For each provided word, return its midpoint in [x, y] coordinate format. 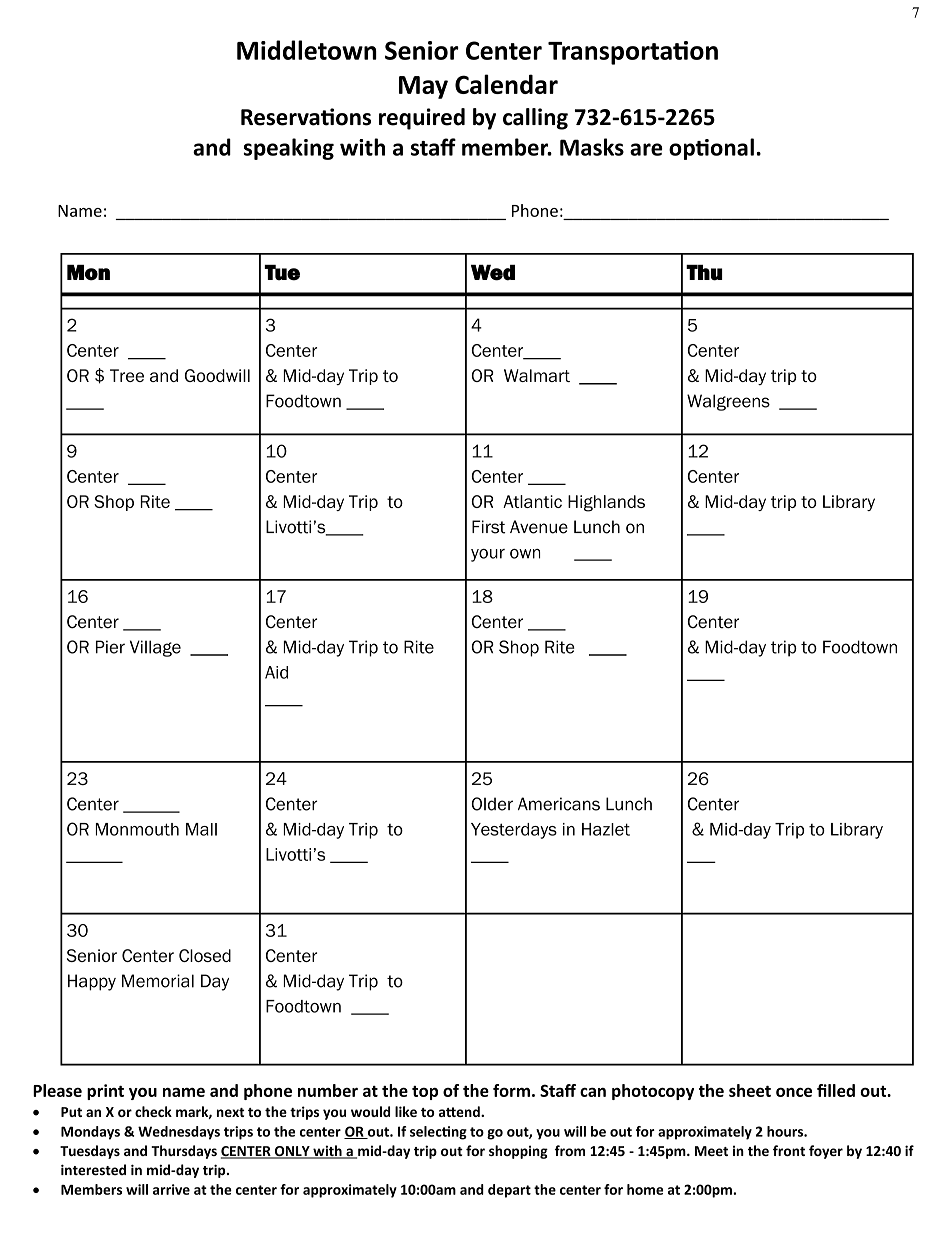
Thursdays [184, 1152]
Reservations [306, 117]
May [423, 87]
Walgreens [728, 402]
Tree [127, 375]
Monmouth [137, 829]
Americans [559, 804]
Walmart [537, 375]
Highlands [606, 503]
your [488, 555]
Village [155, 648]
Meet [711, 1151]
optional [711, 149]
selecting [438, 1133]
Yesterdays [514, 831]
